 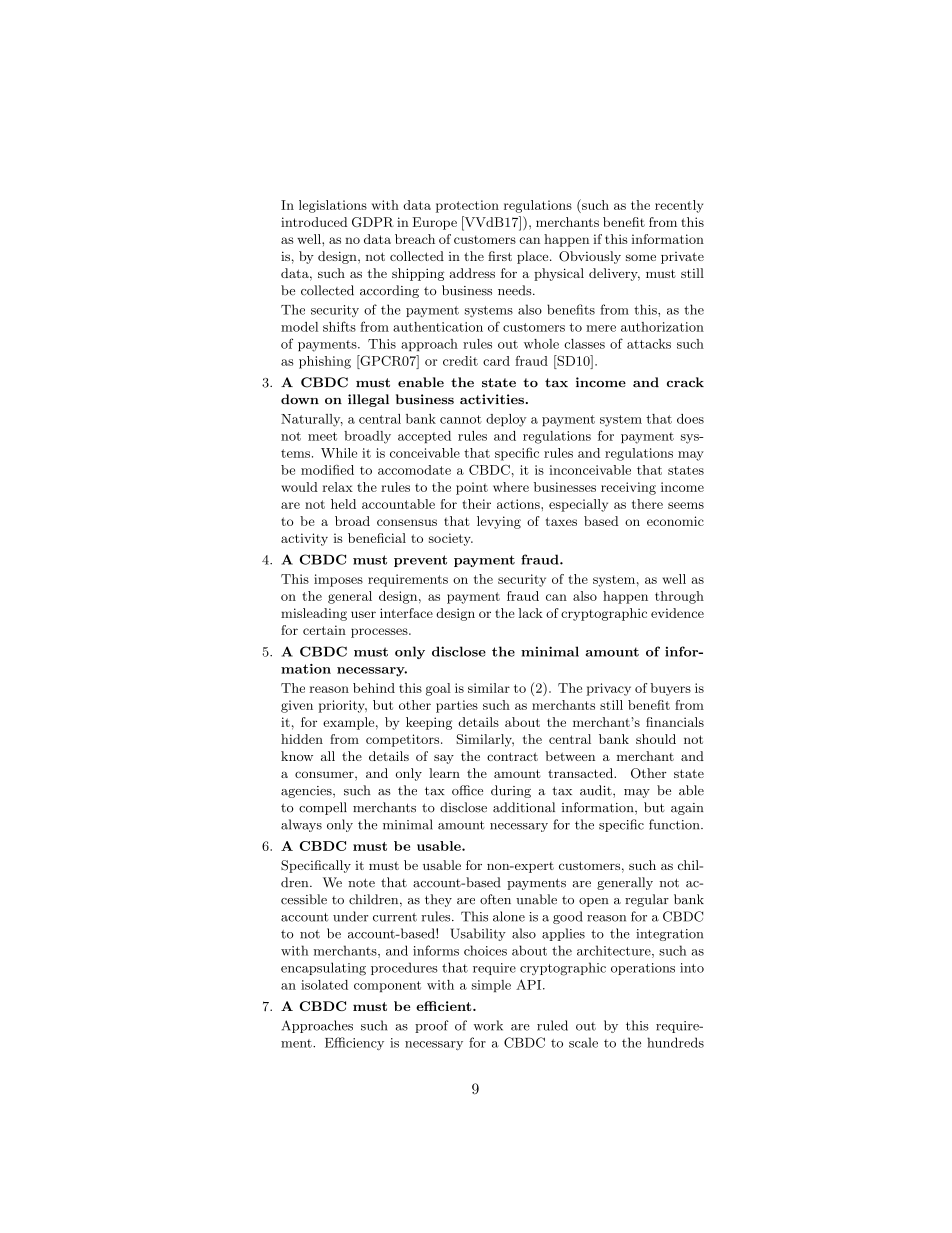 I want to click on work, so click(x=488, y=1025).
